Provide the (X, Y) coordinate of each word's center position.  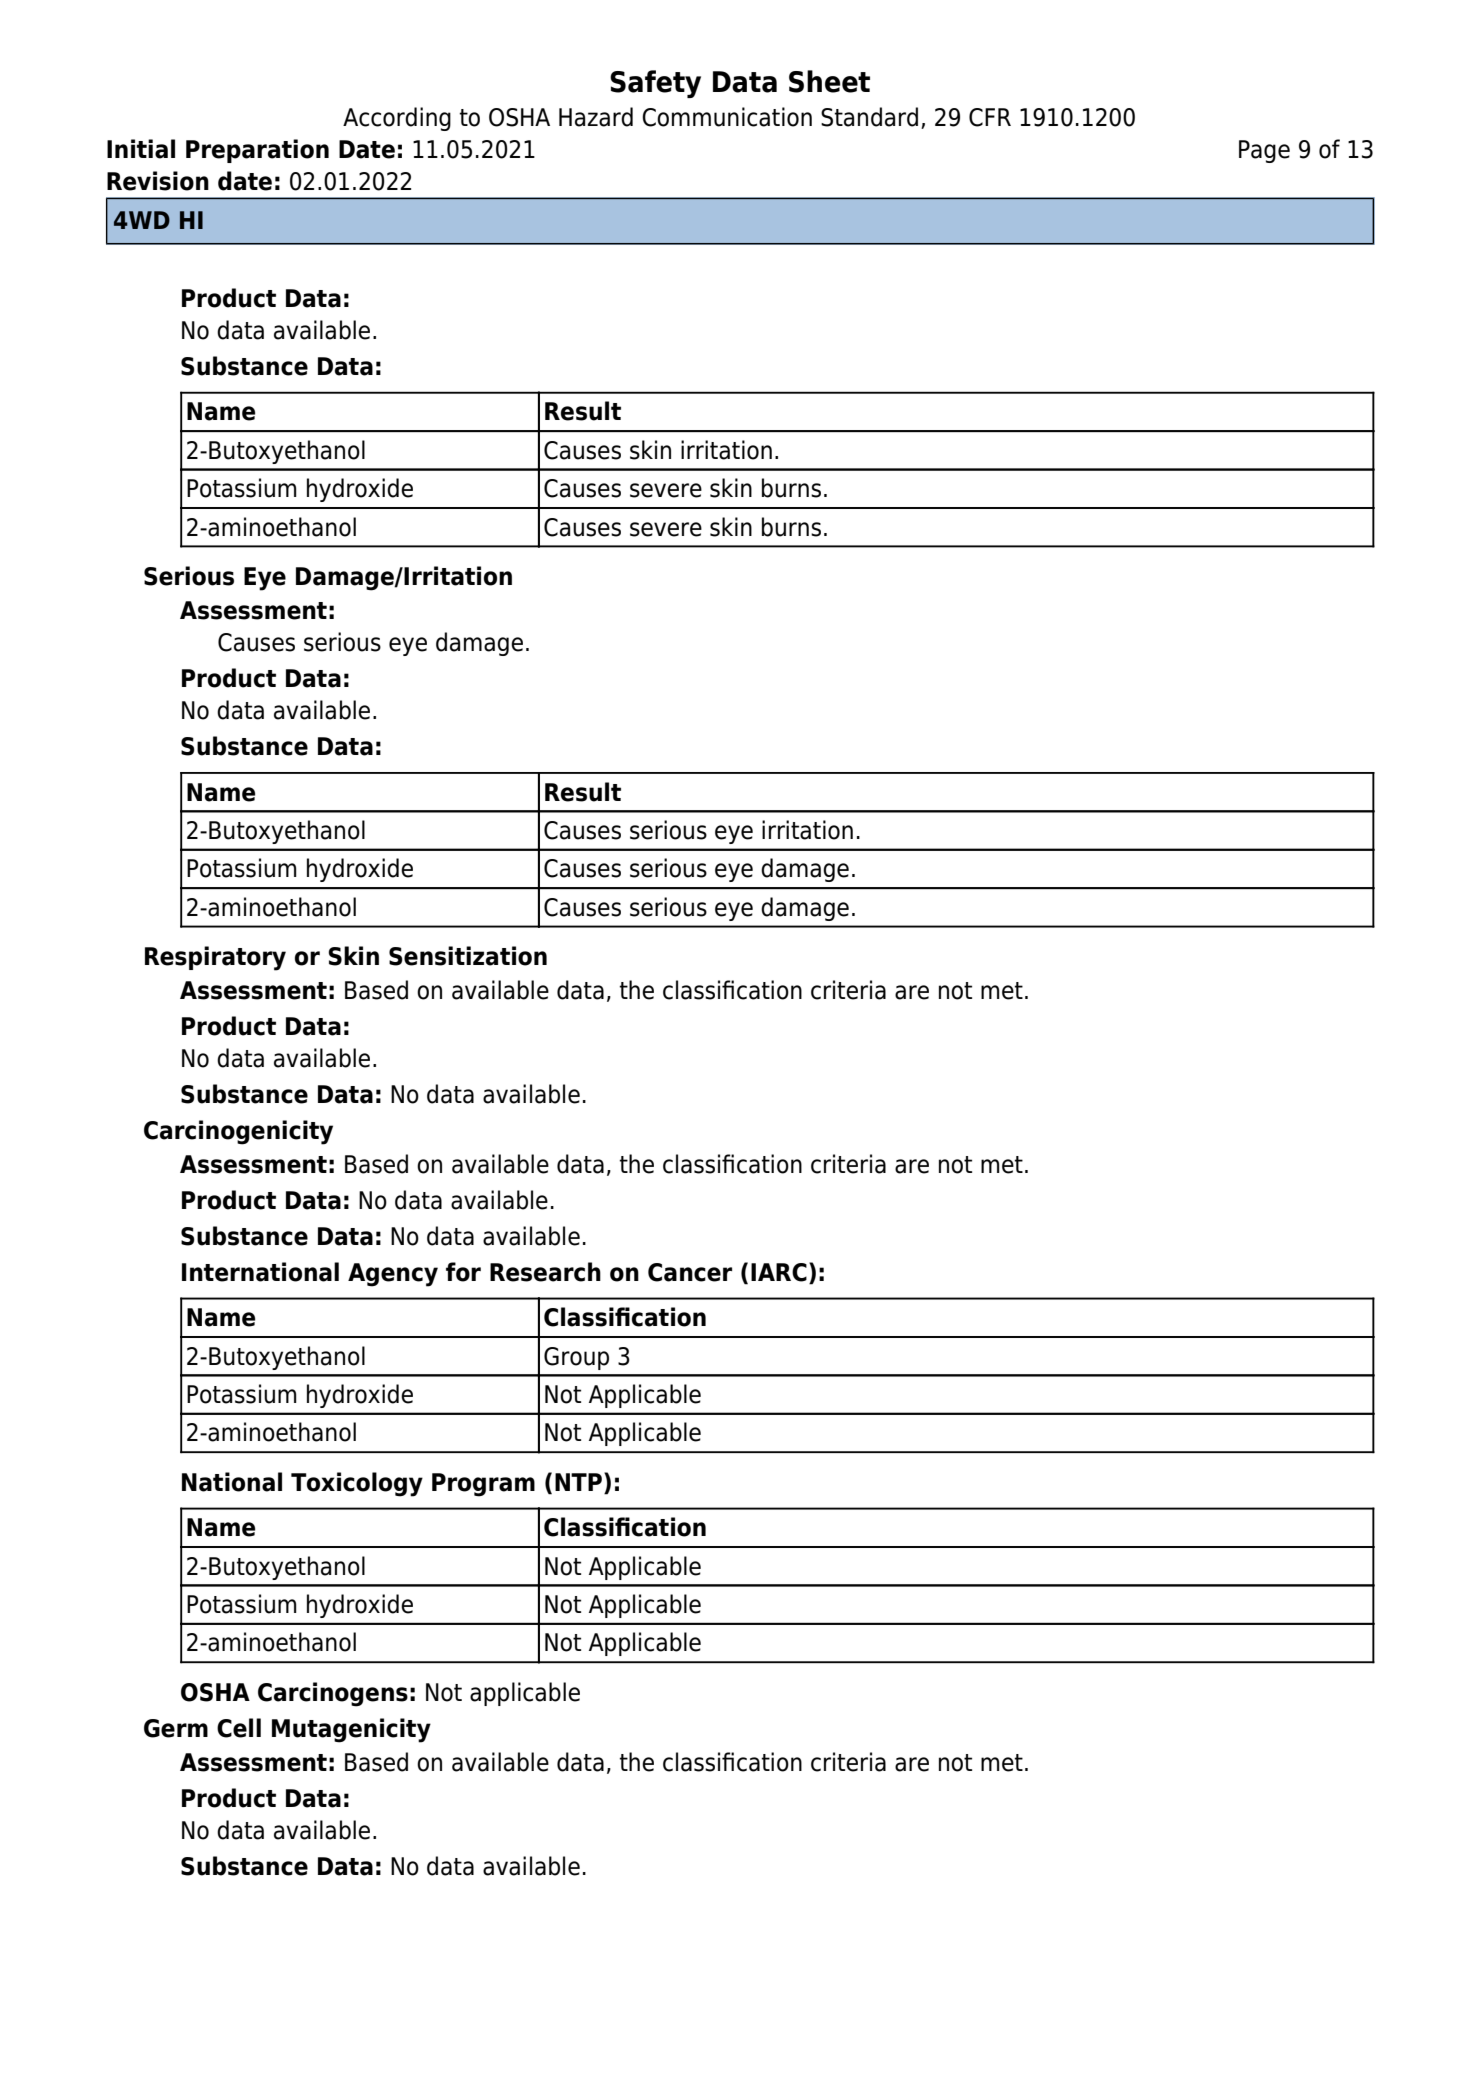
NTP (578, 1482)
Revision (158, 181)
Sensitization (468, 956)
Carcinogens (333, 1694)
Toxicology (357, 1484)
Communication (727, 117)
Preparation (257, 151)
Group (576, 1358)
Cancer (690, 1272)
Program (483, 1485)
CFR (990, 117)
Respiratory (215, 958)
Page (1264, 151)
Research (545, 1272)
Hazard (596, 117)
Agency (393, 1275)
